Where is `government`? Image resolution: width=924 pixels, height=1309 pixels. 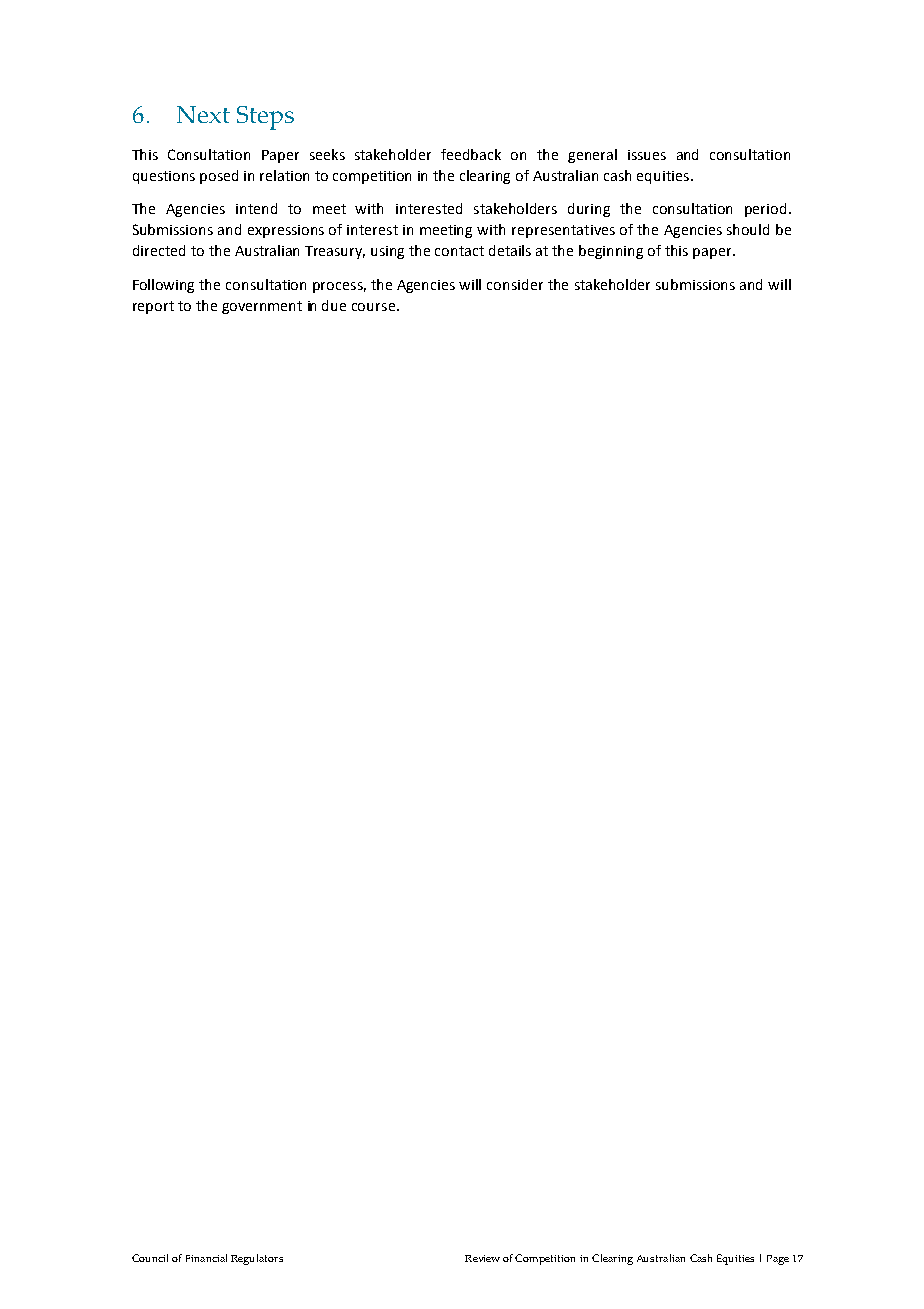
government is located at coordinates (262, 307).
